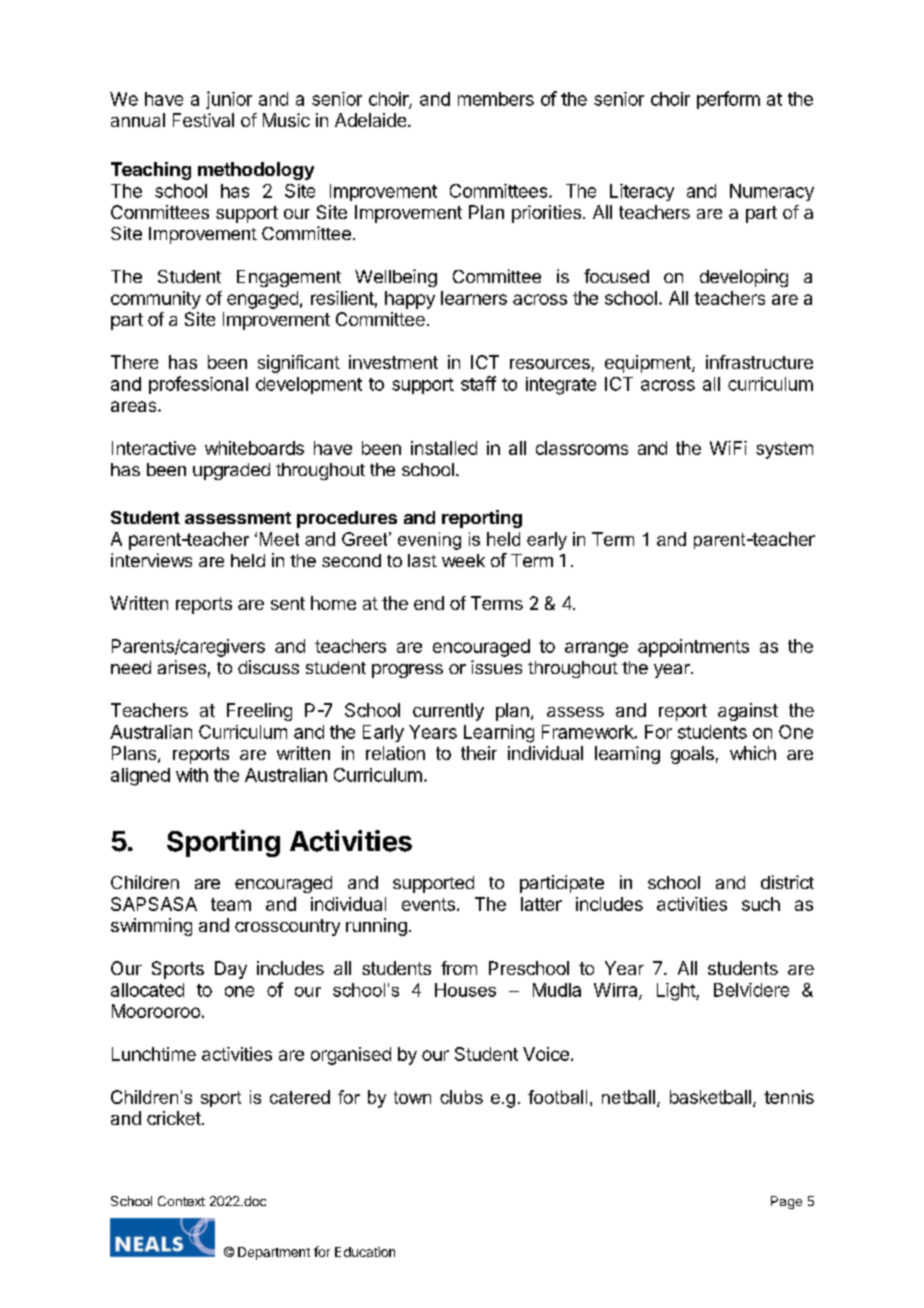 Image resolution: width=924 pixels, height=1308 pixels. Describe the element at coordinates (203, 120) in the document. I see `Festival` at that location.
